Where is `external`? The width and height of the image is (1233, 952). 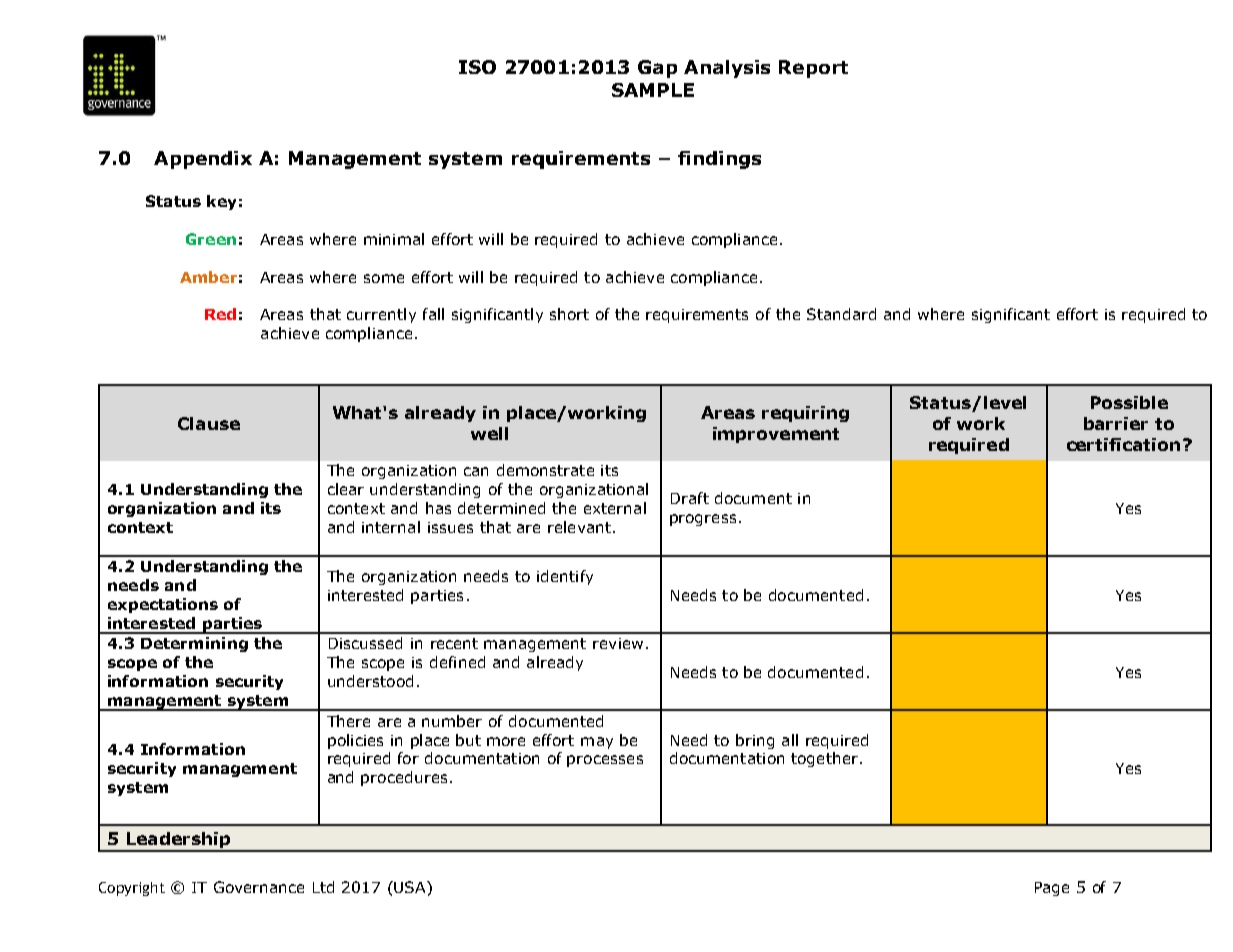
external is located at coordinates (615, 508).
